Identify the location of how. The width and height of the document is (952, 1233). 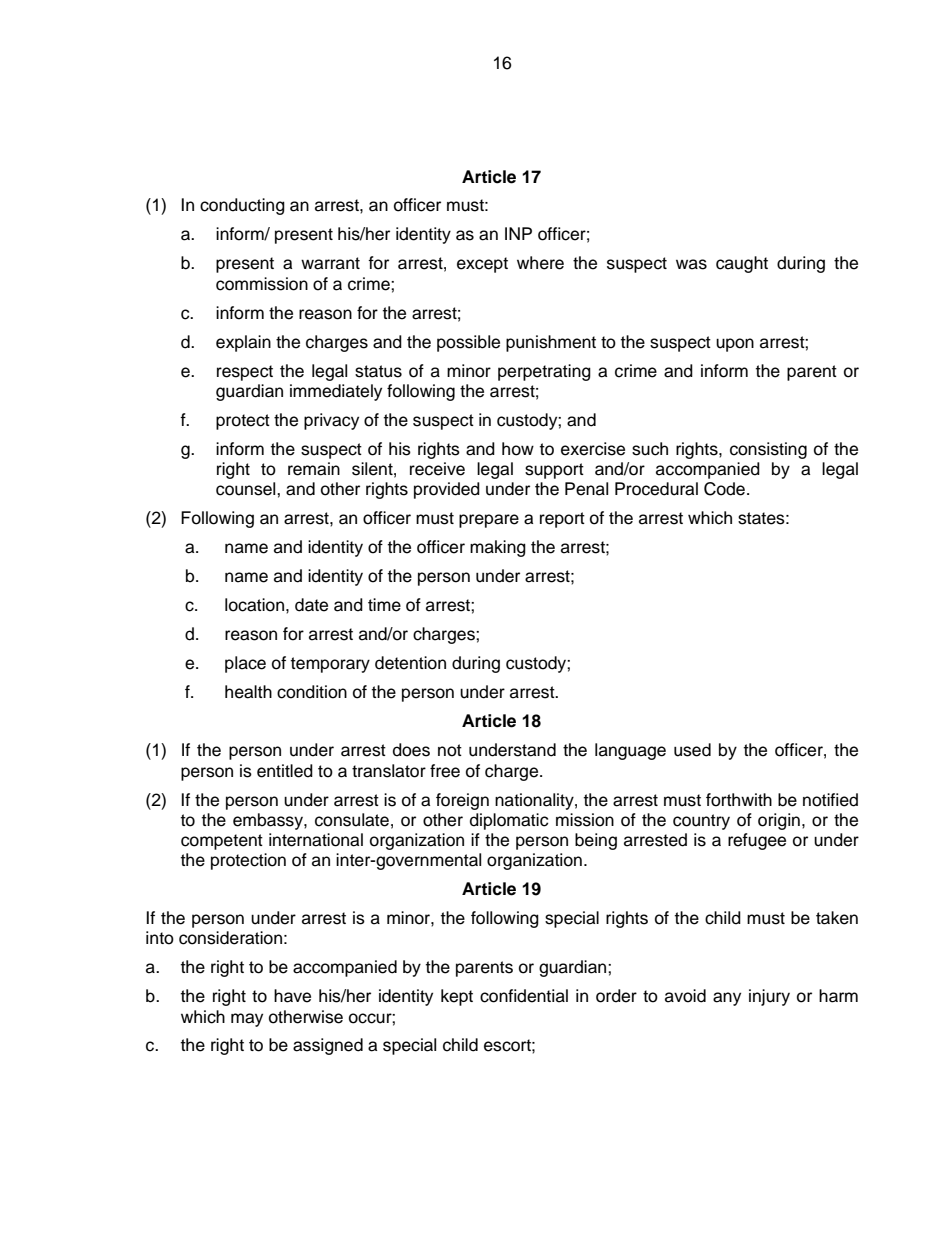
(518, 449).
